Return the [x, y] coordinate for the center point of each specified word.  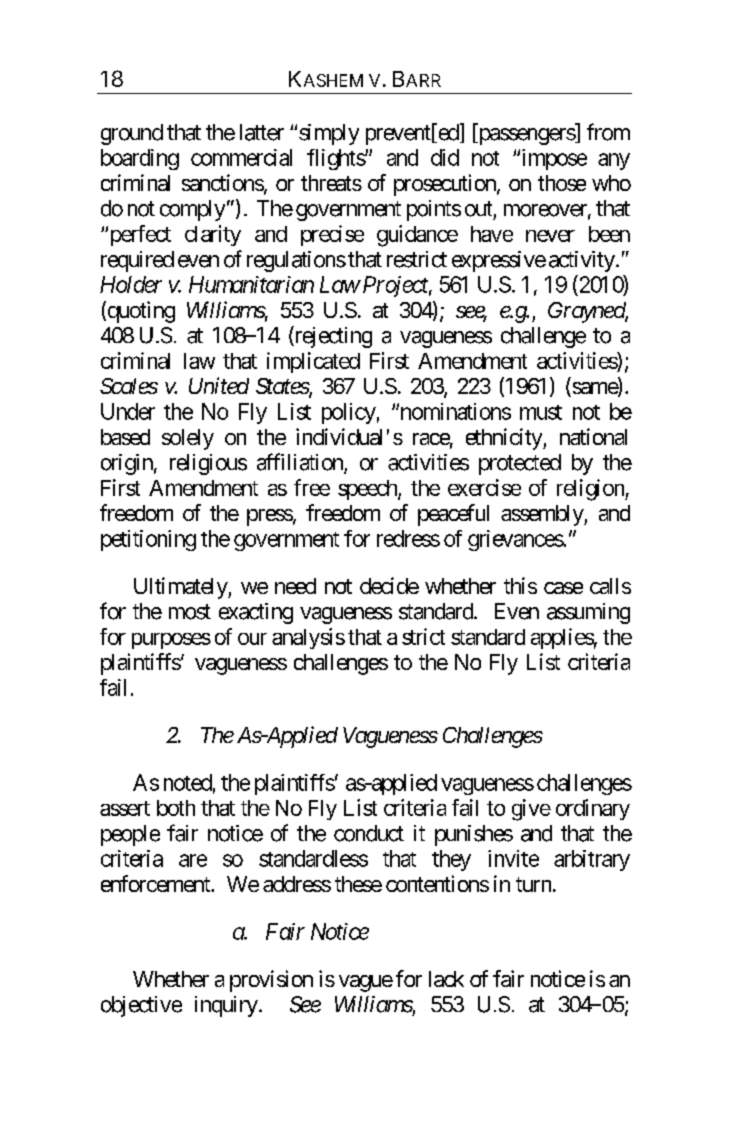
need [295, 586]
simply [329, 134]
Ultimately [181, 588]
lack [446, 979]
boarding [140, 159]
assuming [588, 613]
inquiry [226, 1006]
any [614, 161]
